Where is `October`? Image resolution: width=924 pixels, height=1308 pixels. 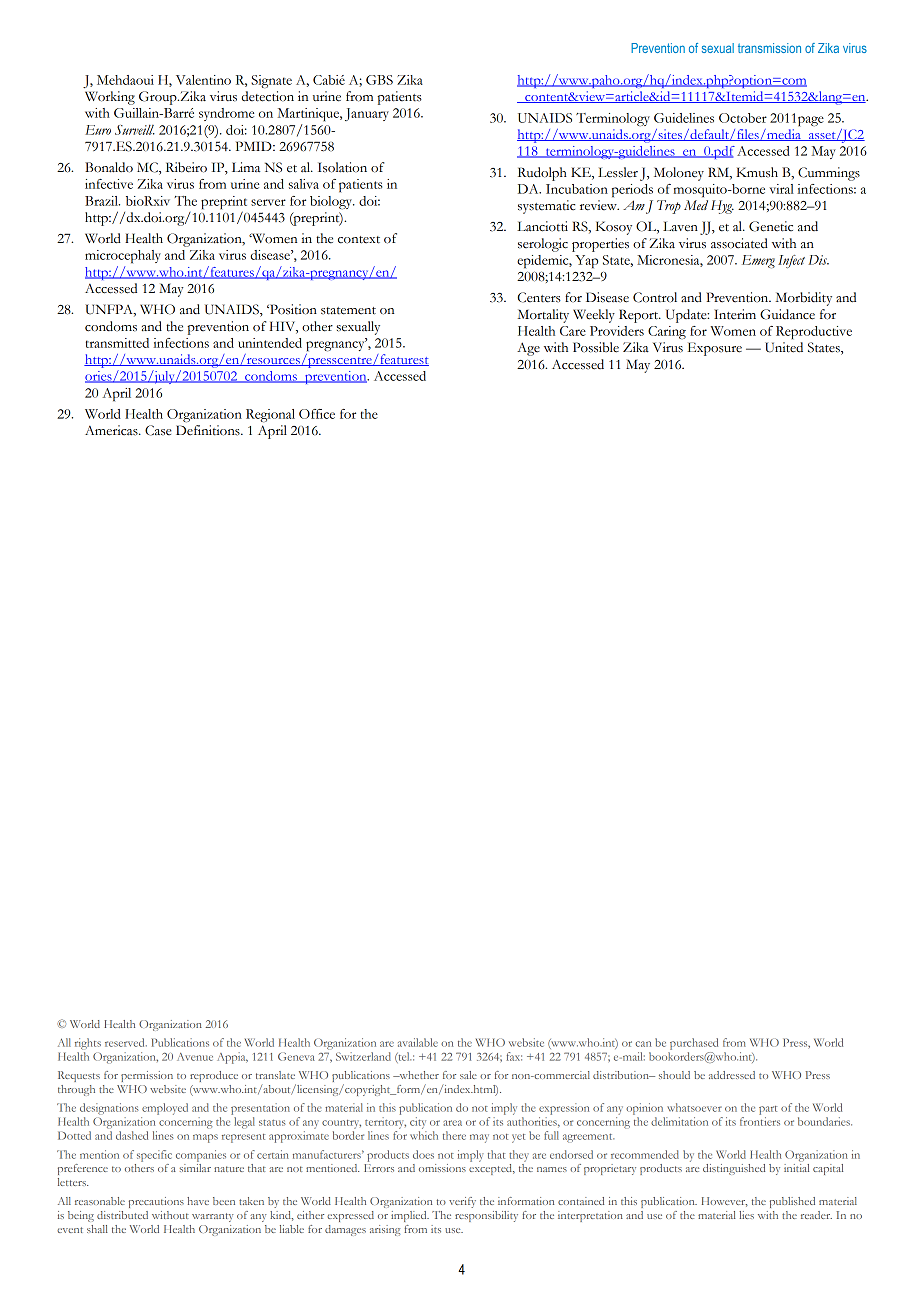
October is located at coordinates (743, 118).
